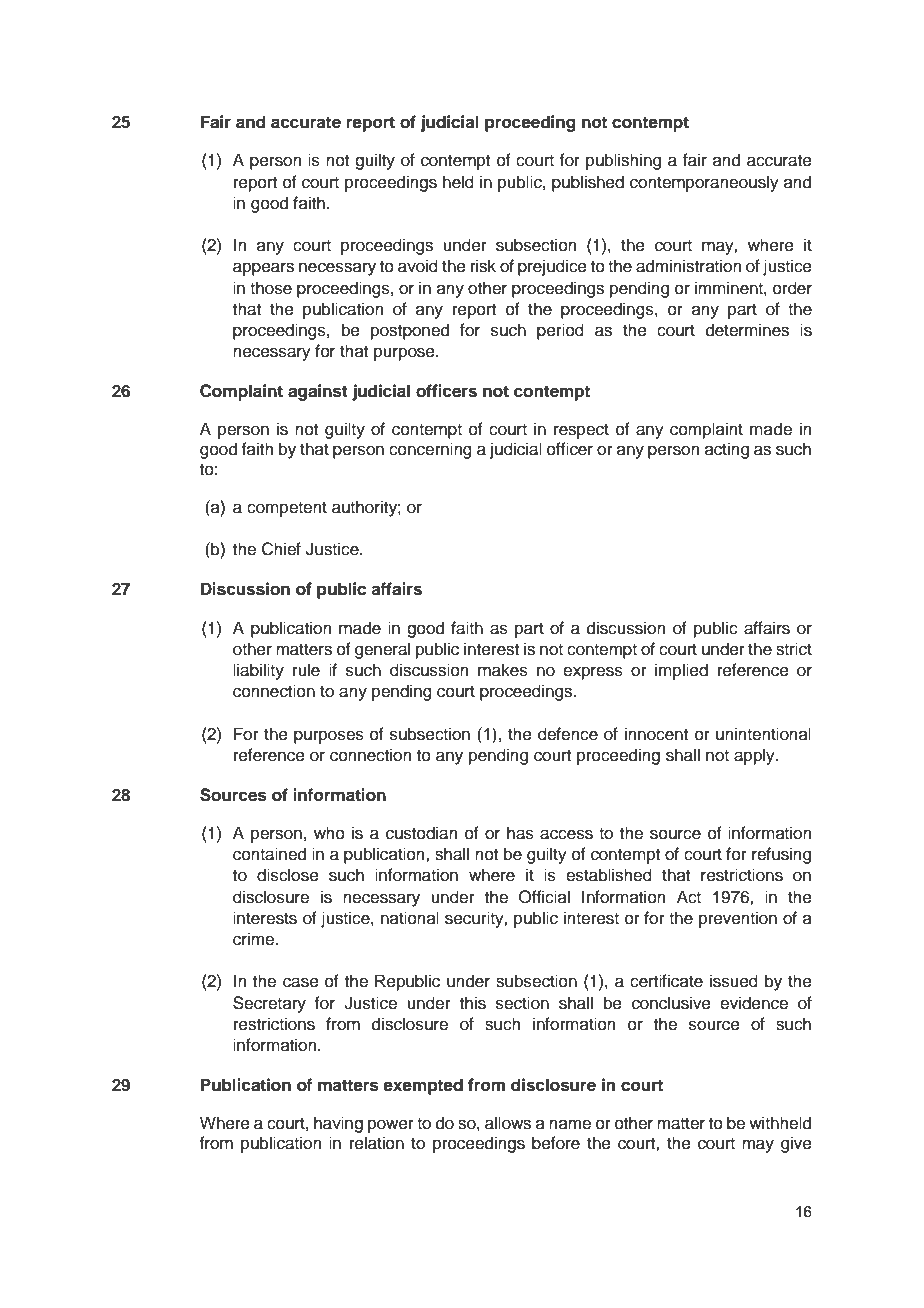 This document has height=1308, width=924. I want to click on published, so click(588, 183).
